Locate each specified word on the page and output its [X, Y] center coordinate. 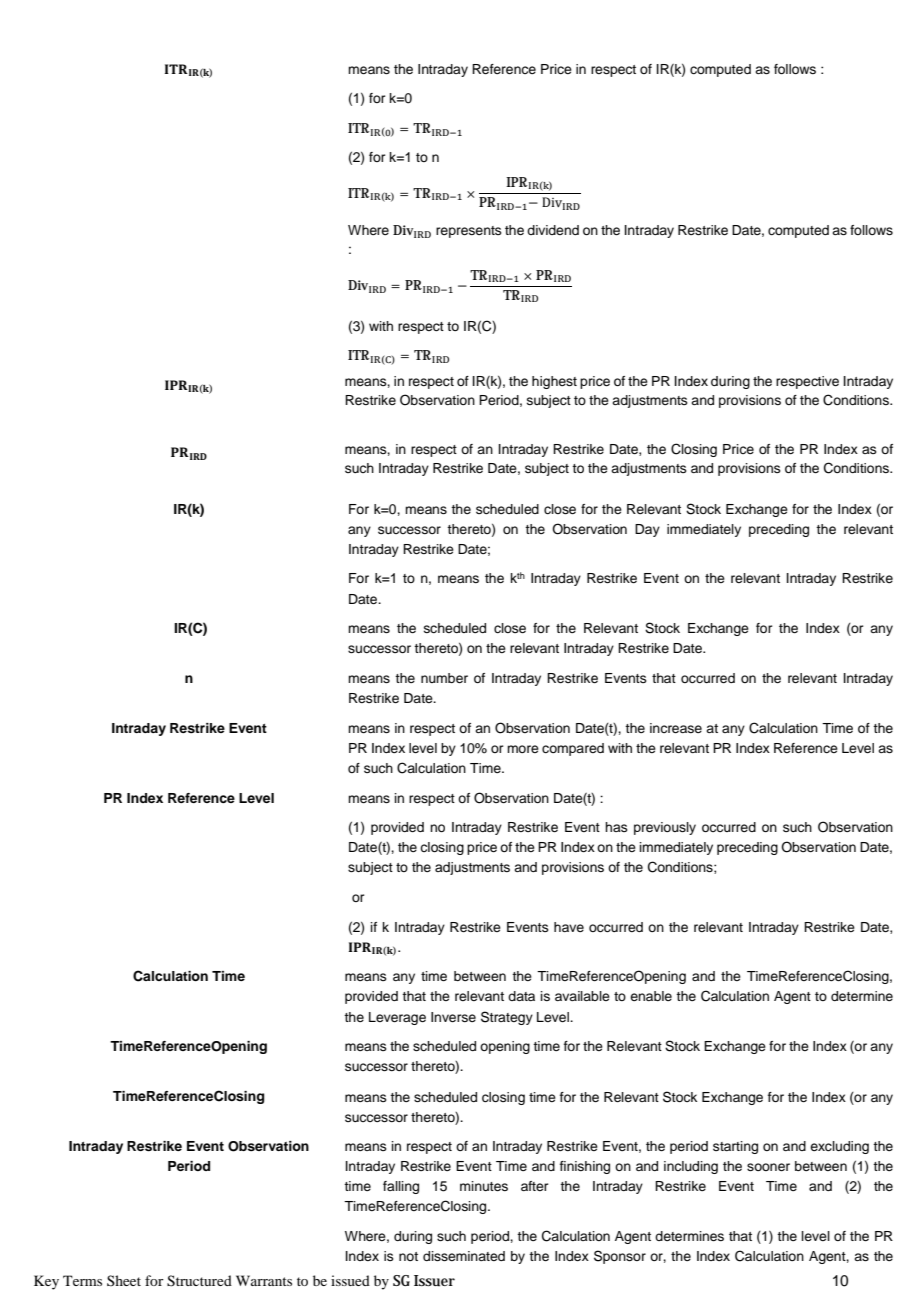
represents [469, 232]
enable [651, 996]
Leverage [397, 1018]
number [444, 678]
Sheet [124, 1280]
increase [676, 728]
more [523, 749]
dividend [553, 230]
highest [554, 382]
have [569, 927]
